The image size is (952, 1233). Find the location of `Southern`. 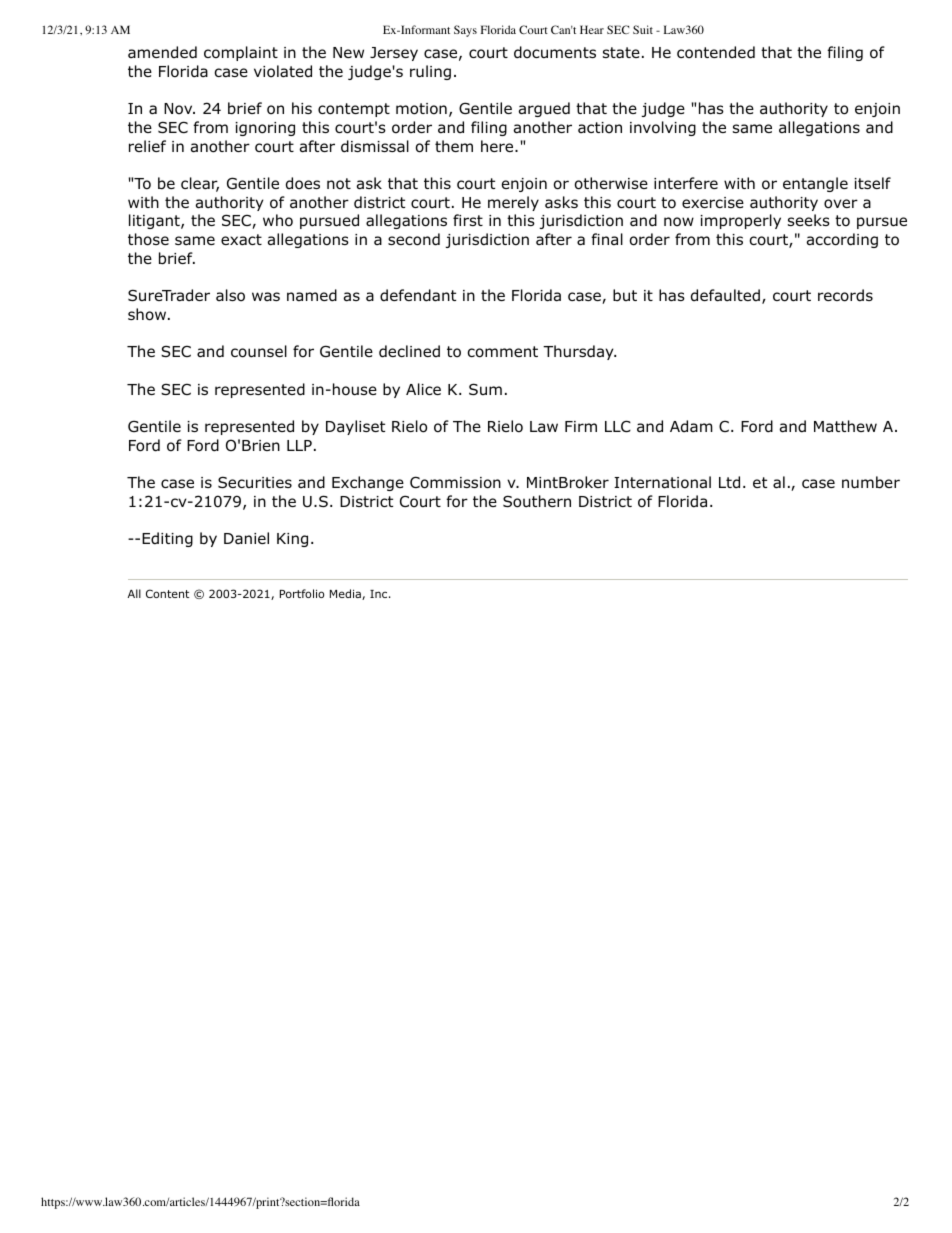

Southern is located at coordinates (537, 501).
